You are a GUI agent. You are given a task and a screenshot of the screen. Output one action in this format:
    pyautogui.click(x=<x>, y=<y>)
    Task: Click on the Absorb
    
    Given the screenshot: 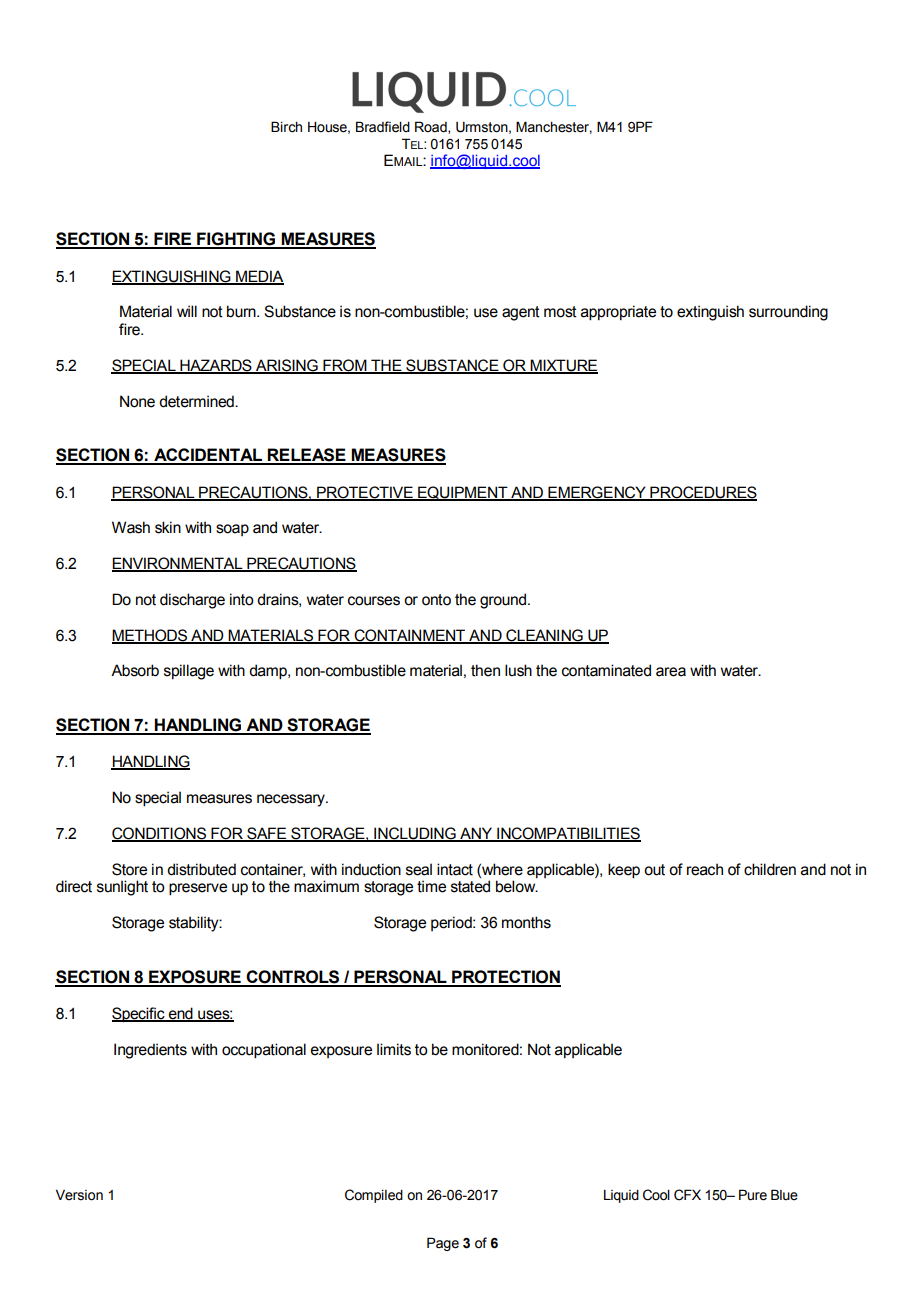 What is the action you would take?
    pyautogui.click(x=135, y=670)
